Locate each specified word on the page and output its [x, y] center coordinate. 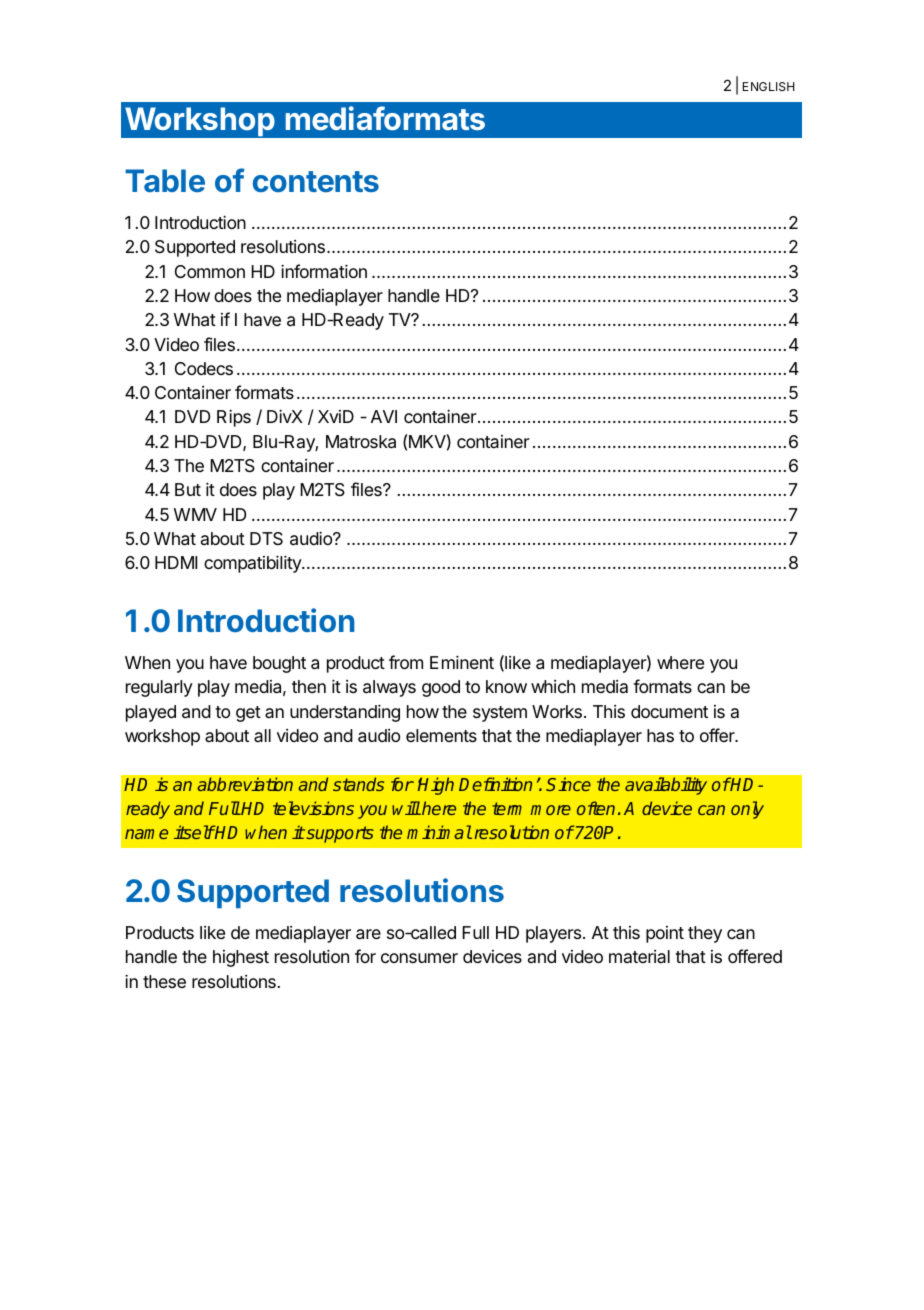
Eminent [462, 662]
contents [316, 181]
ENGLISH [769, 86]
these [164, 981]
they [705, 934]
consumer [419, 958]
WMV [195, 514]
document [669, 711]
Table [165, 180]
